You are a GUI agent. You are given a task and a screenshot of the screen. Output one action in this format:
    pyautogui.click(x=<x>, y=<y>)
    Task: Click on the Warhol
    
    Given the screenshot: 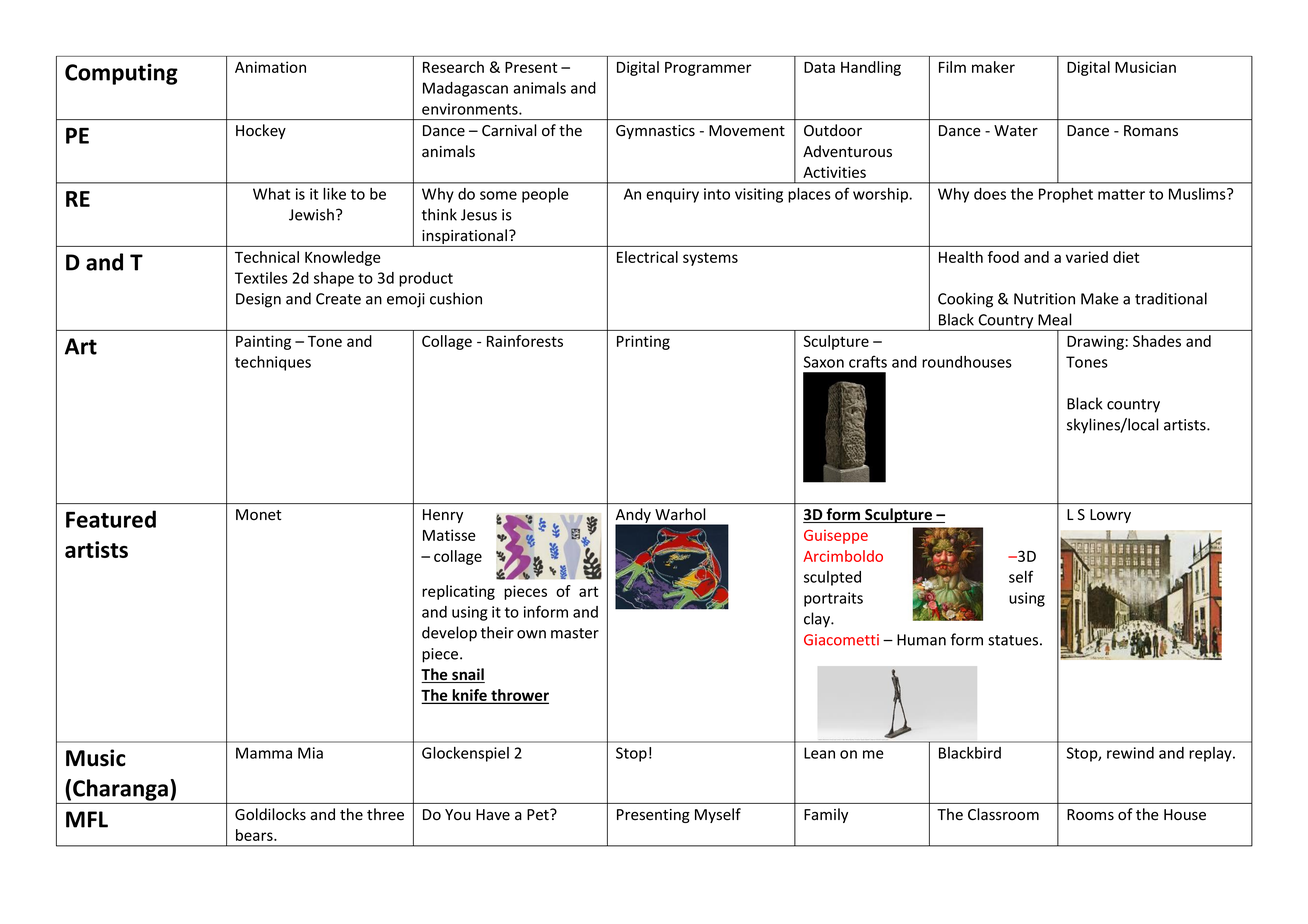 What is the action you would take?
    pyautogui.click(x=680, y=514)
